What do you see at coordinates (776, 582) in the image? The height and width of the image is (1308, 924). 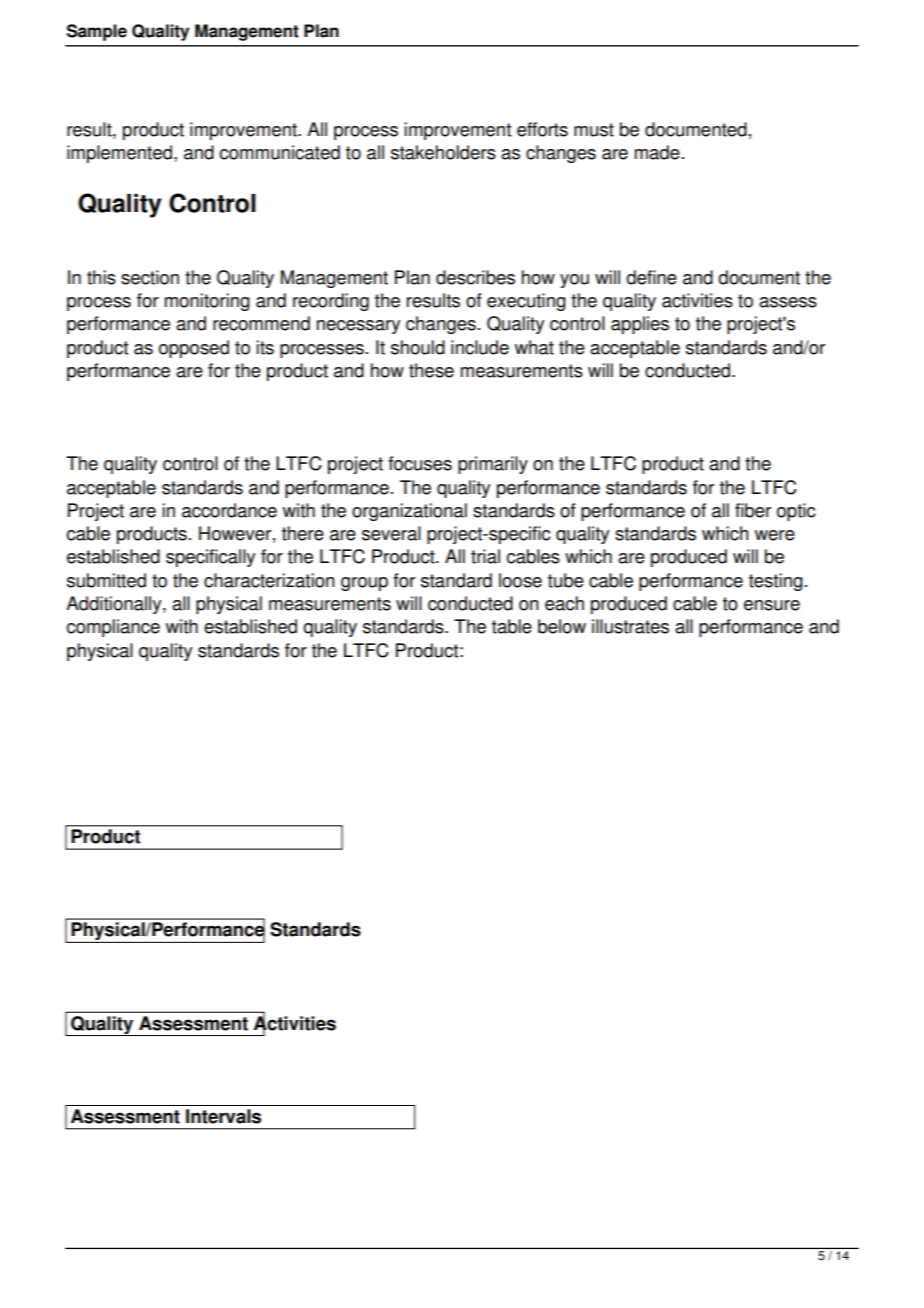 I see `testing` at bounding box center [776, 582].
